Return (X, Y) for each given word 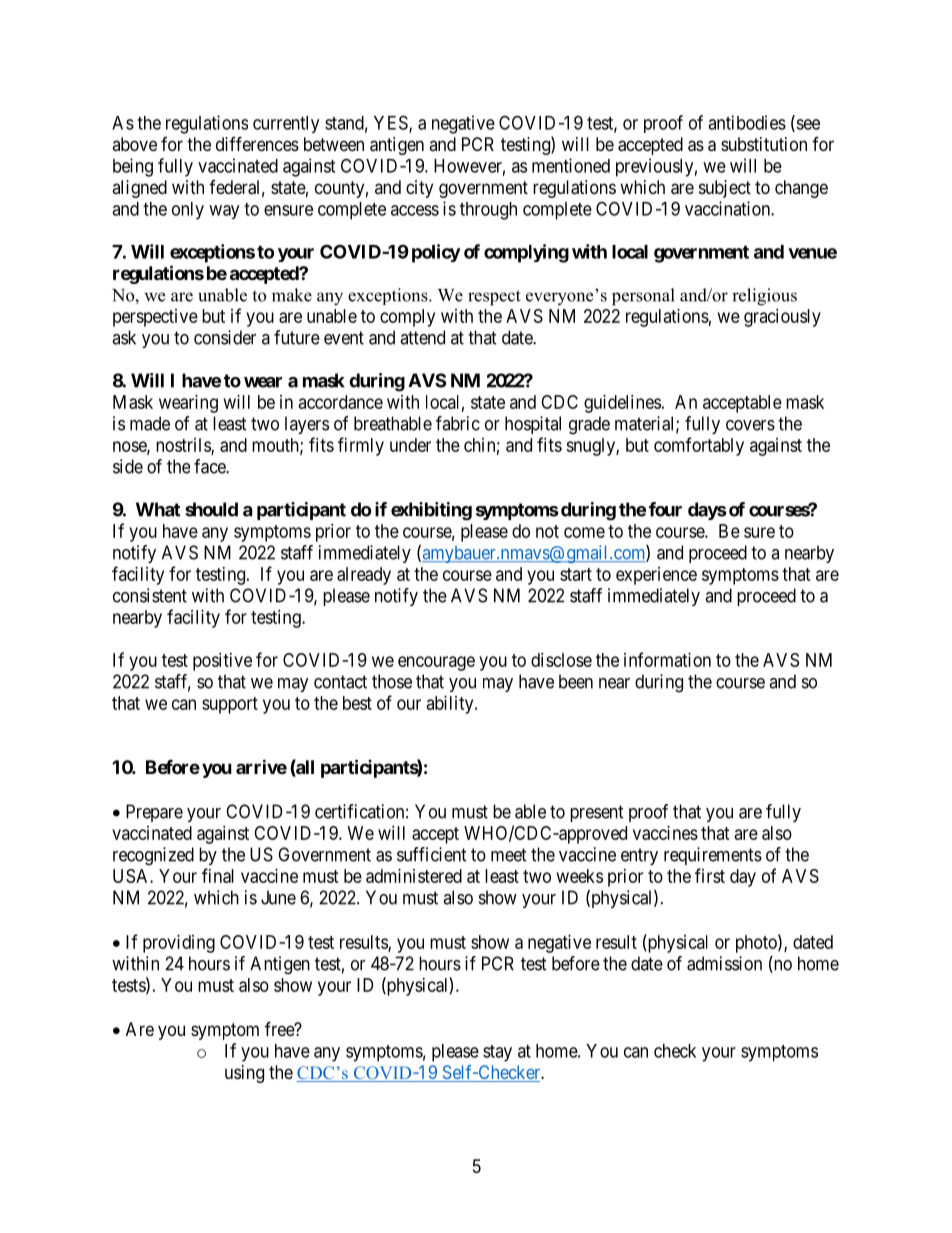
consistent (150, 595)
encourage (436, 663)
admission (724, 963)
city (419, 189)
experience (656, 576)
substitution (764, 144)
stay (497, 1053)
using (244, 1074)
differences (257, 143)
